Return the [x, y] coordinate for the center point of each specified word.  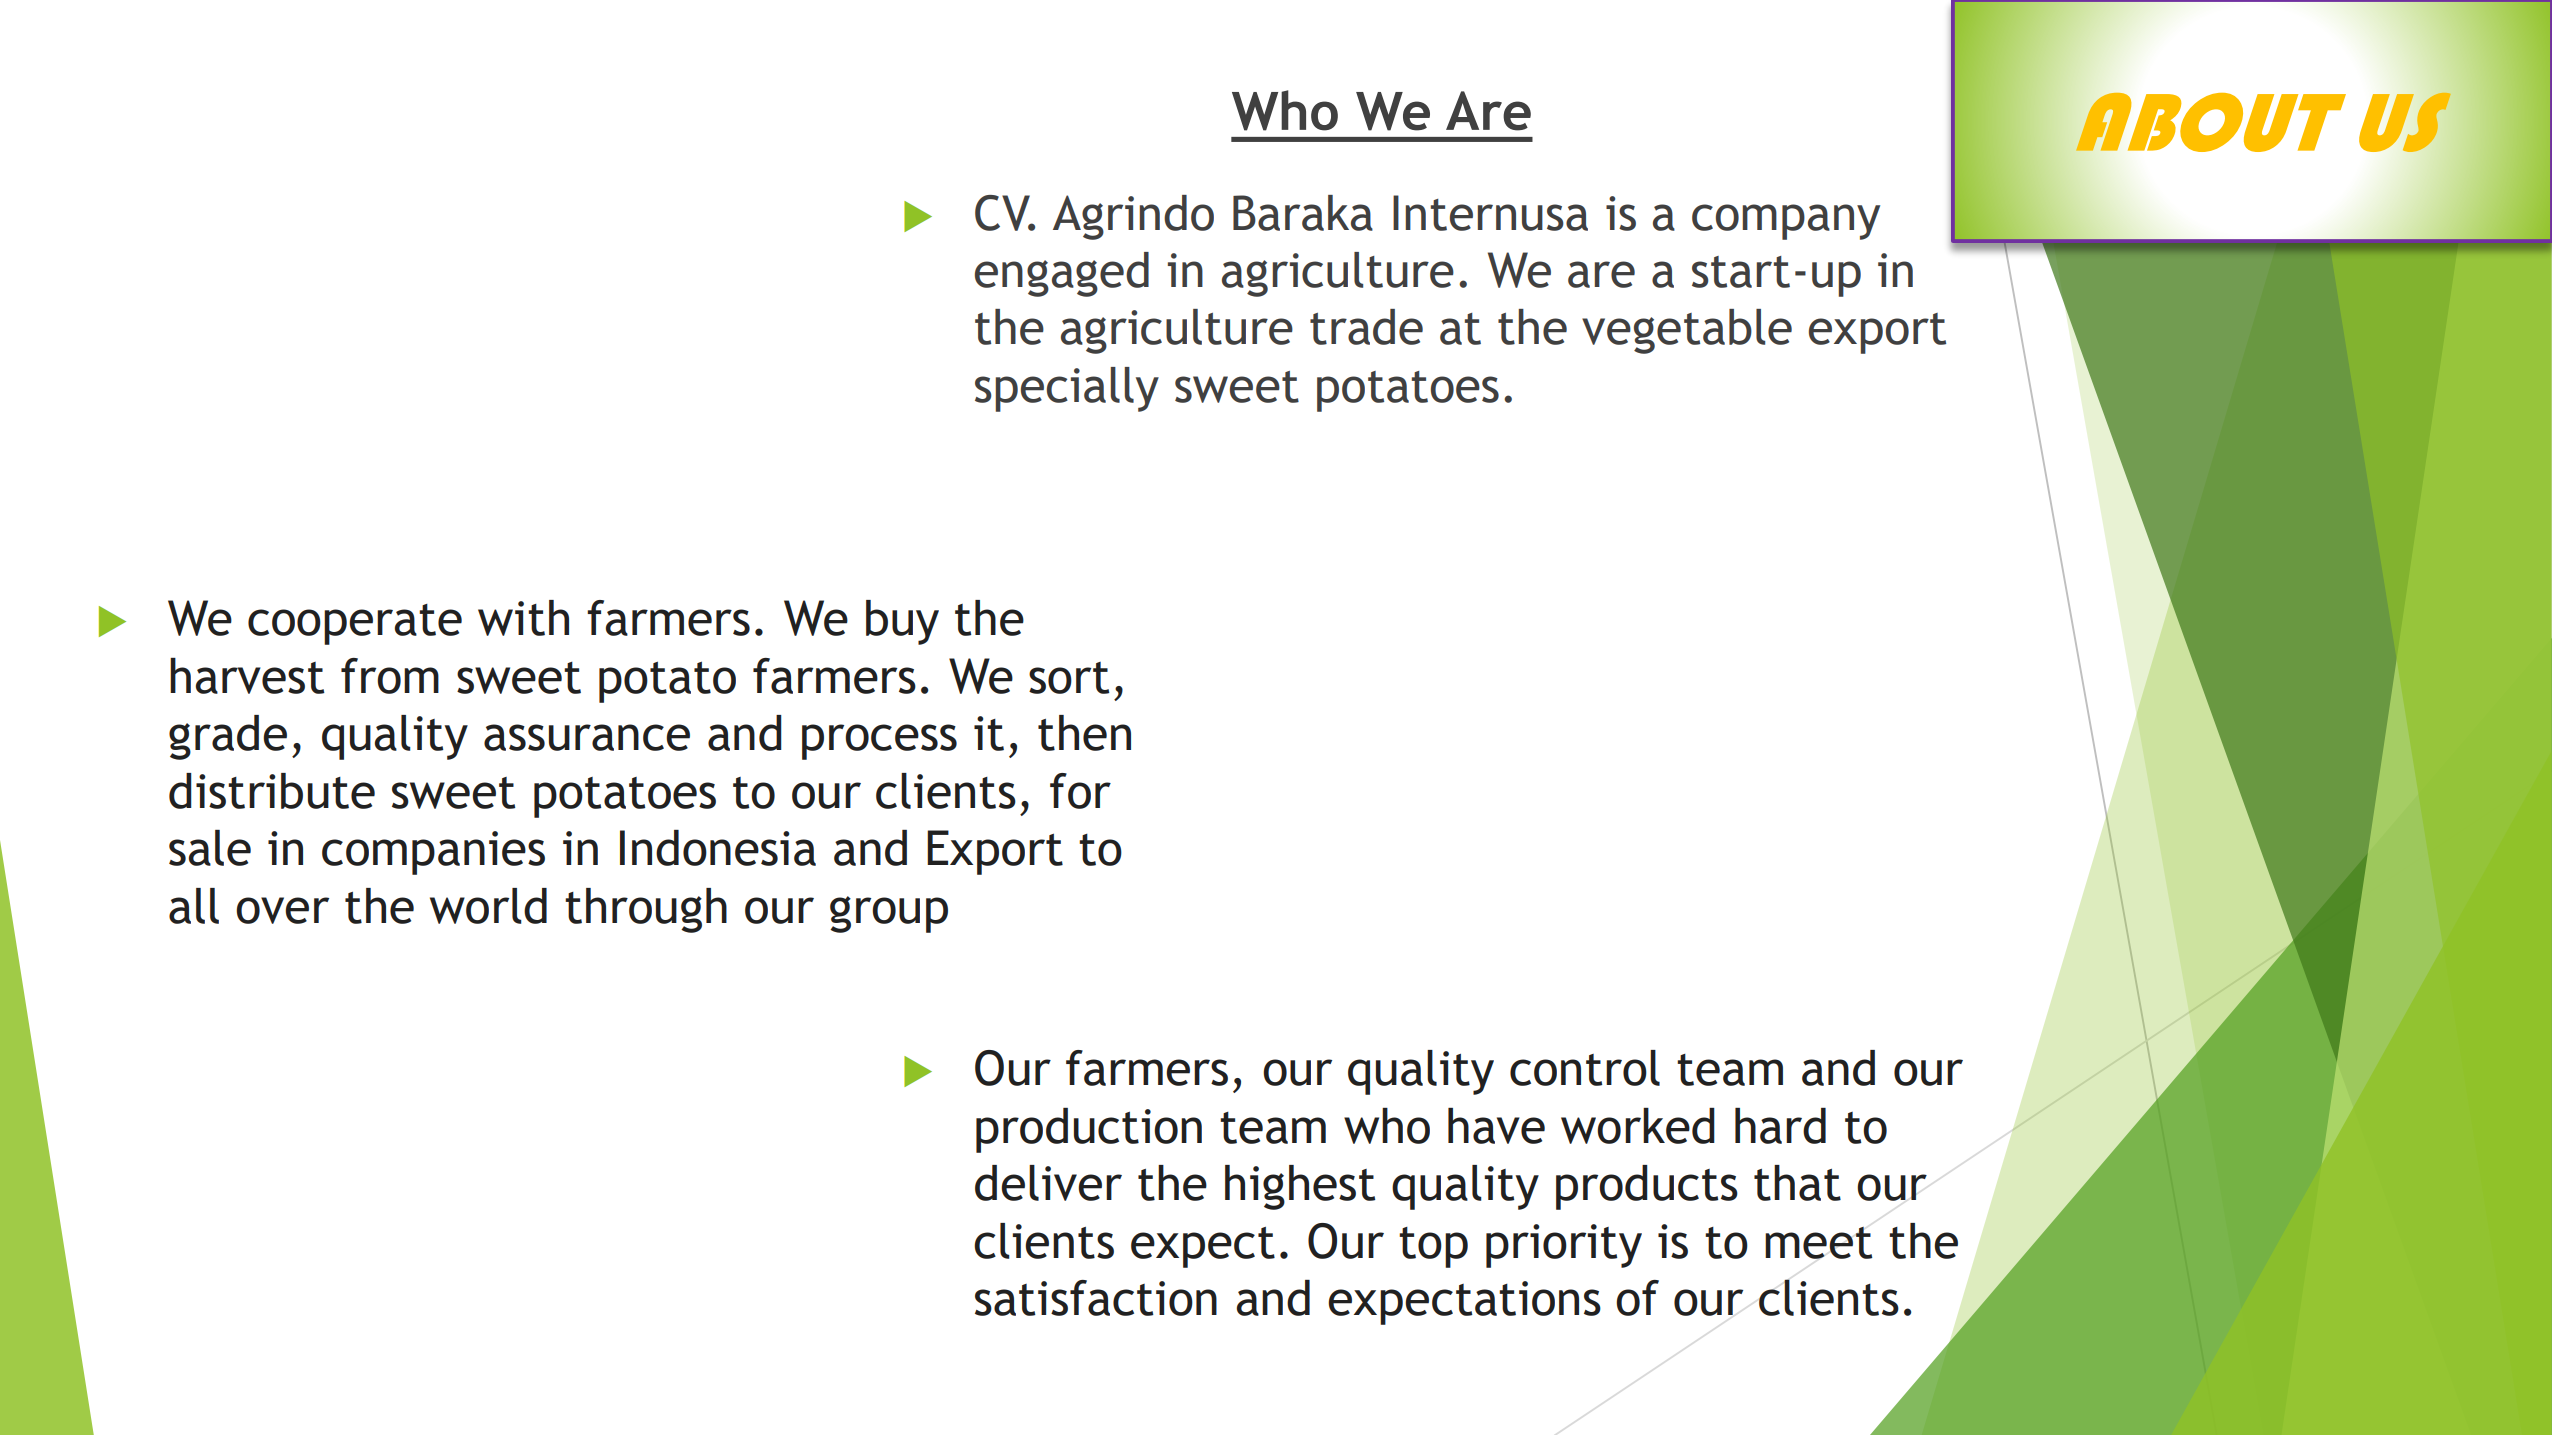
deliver [1048, 1183]
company [1786, 222]
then [1084, 733]
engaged [1062, 274]
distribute [272, 791]
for [1080, 791]
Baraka [1303, 213]
